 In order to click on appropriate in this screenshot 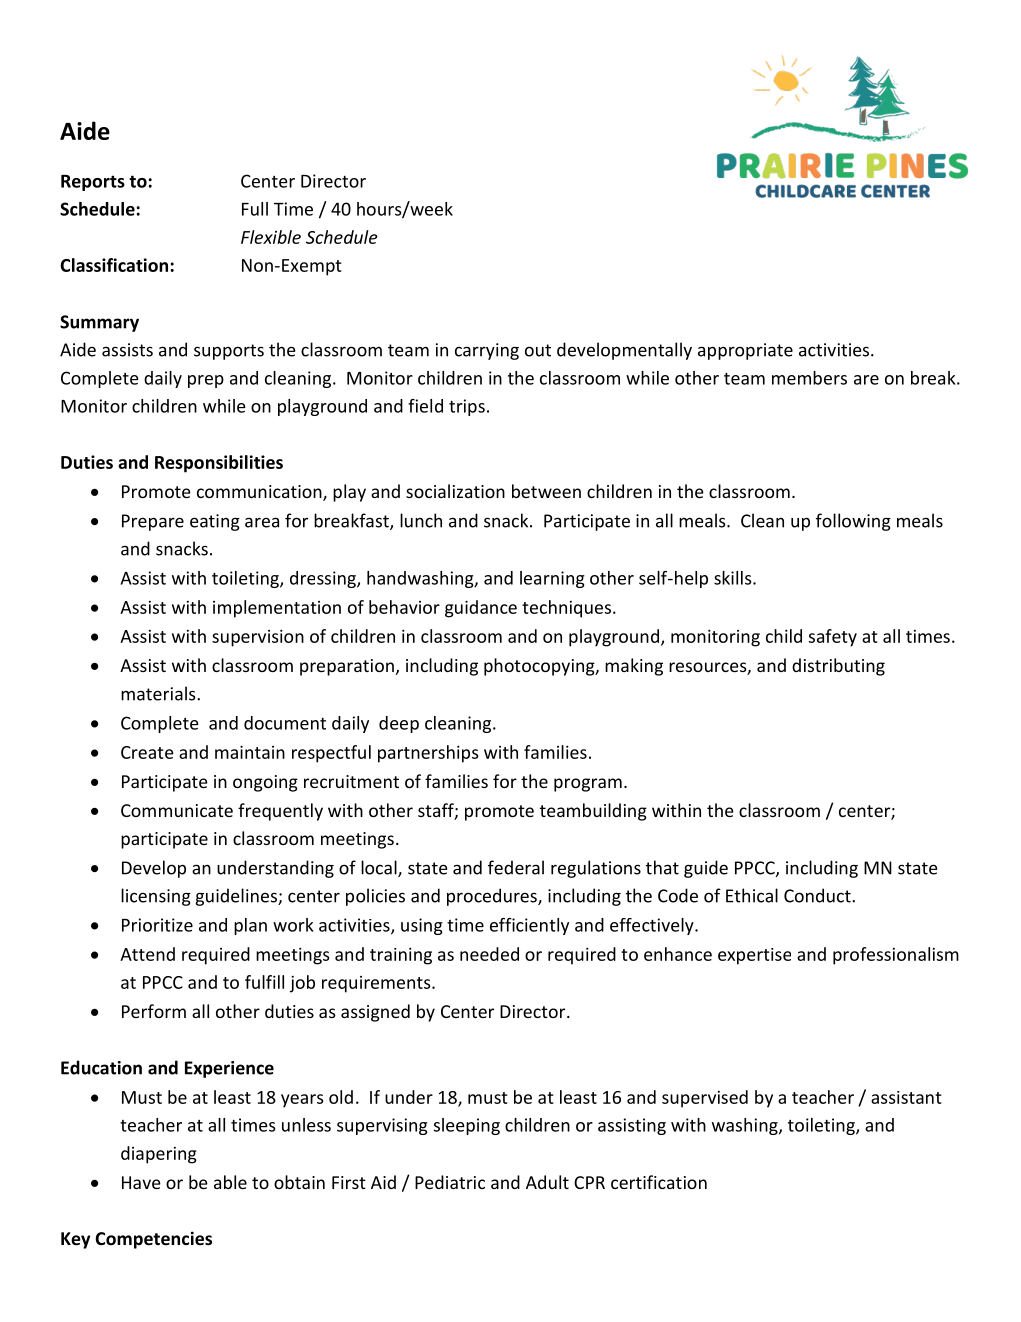, I will do `click(745, 351)`.
